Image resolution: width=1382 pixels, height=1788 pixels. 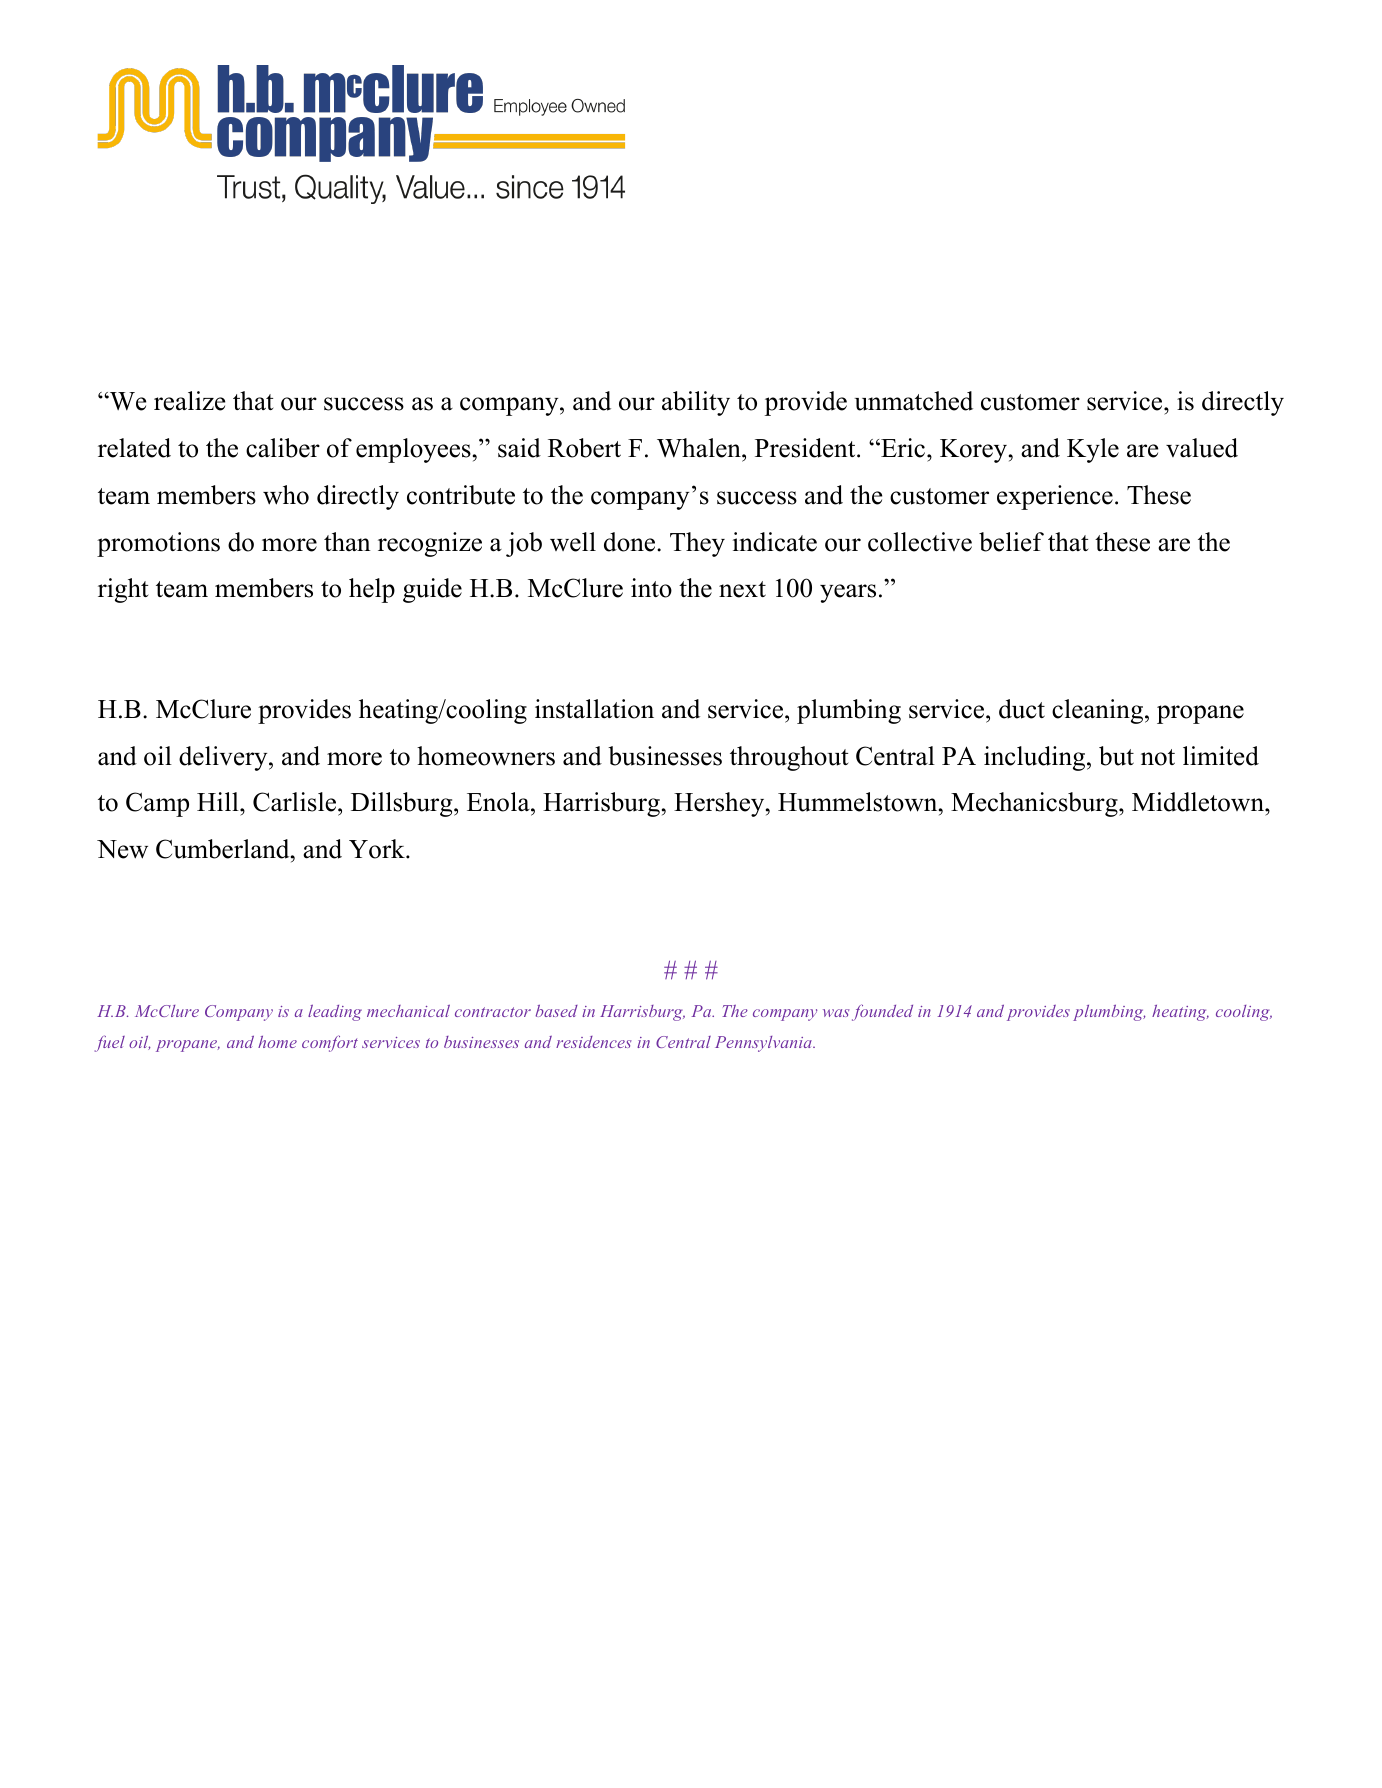 I want to click on Kyle, so click(x=1093, y=450).
